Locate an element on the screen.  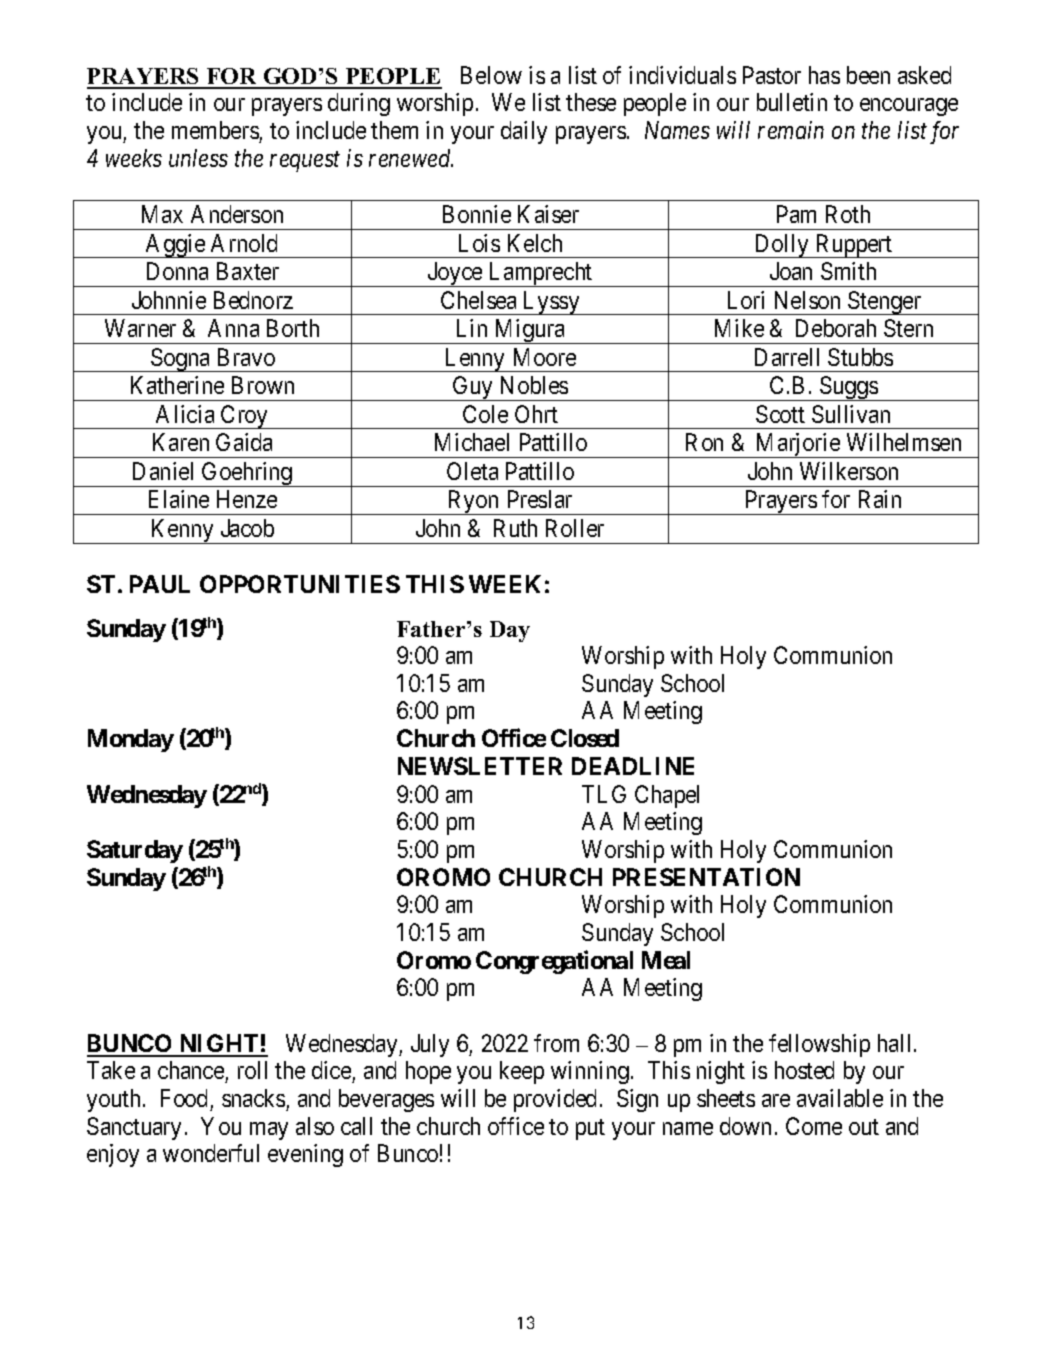
daily is located at coordinates (524, 132).
